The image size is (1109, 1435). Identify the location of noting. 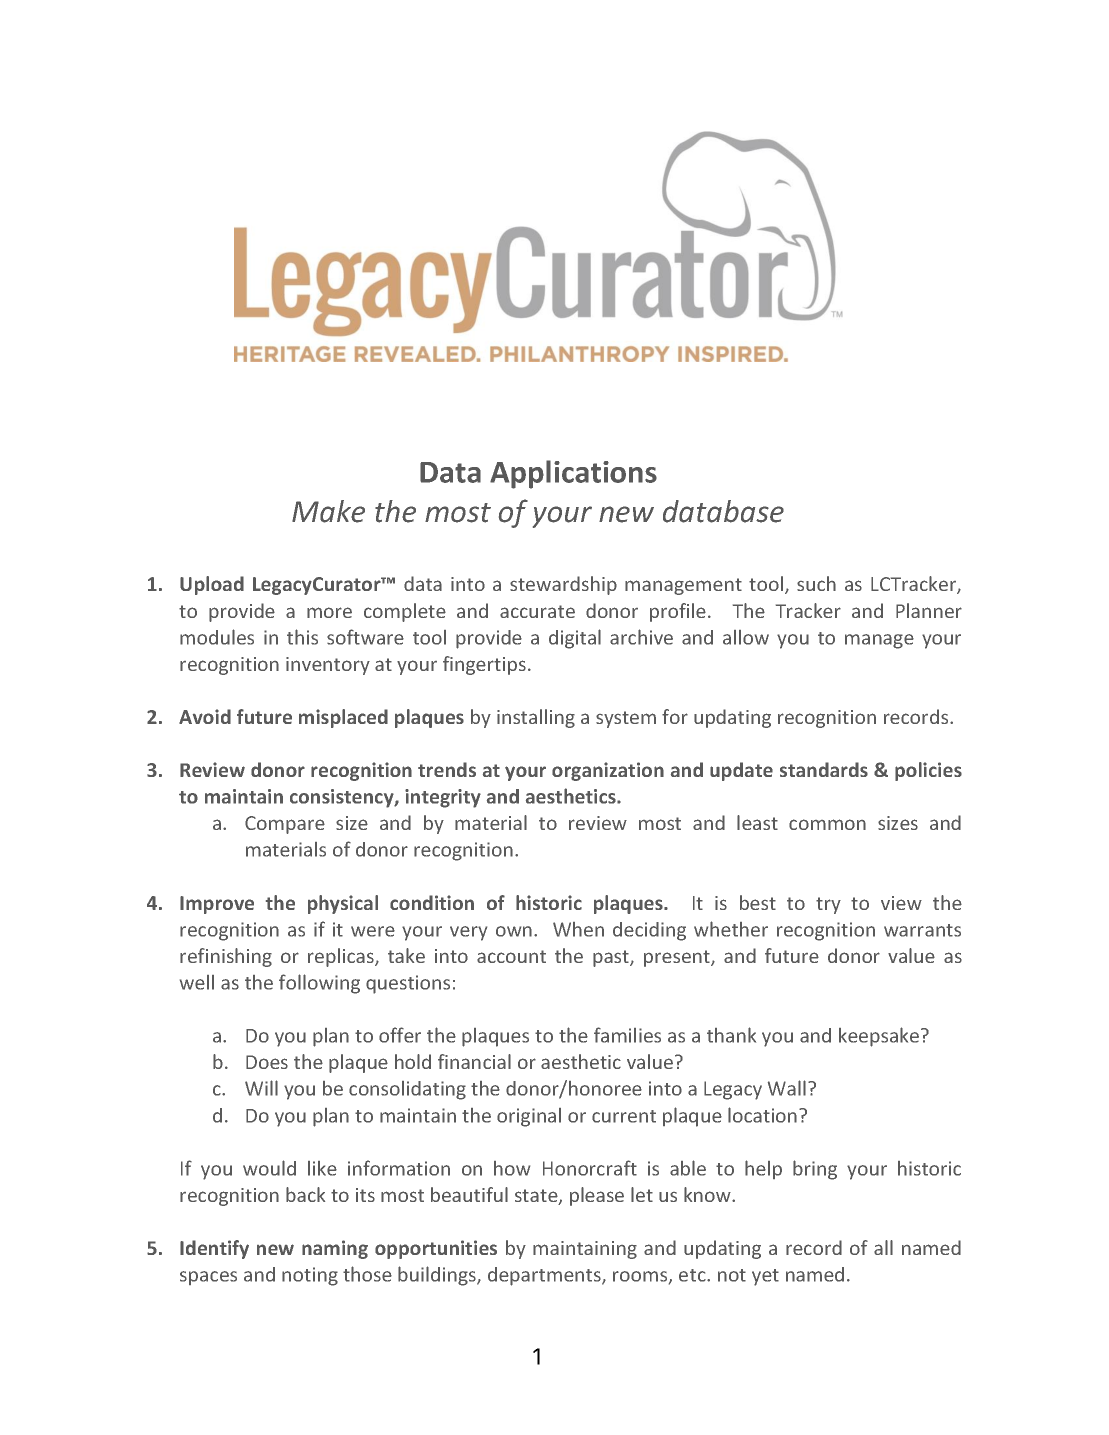
(310, 1276).
